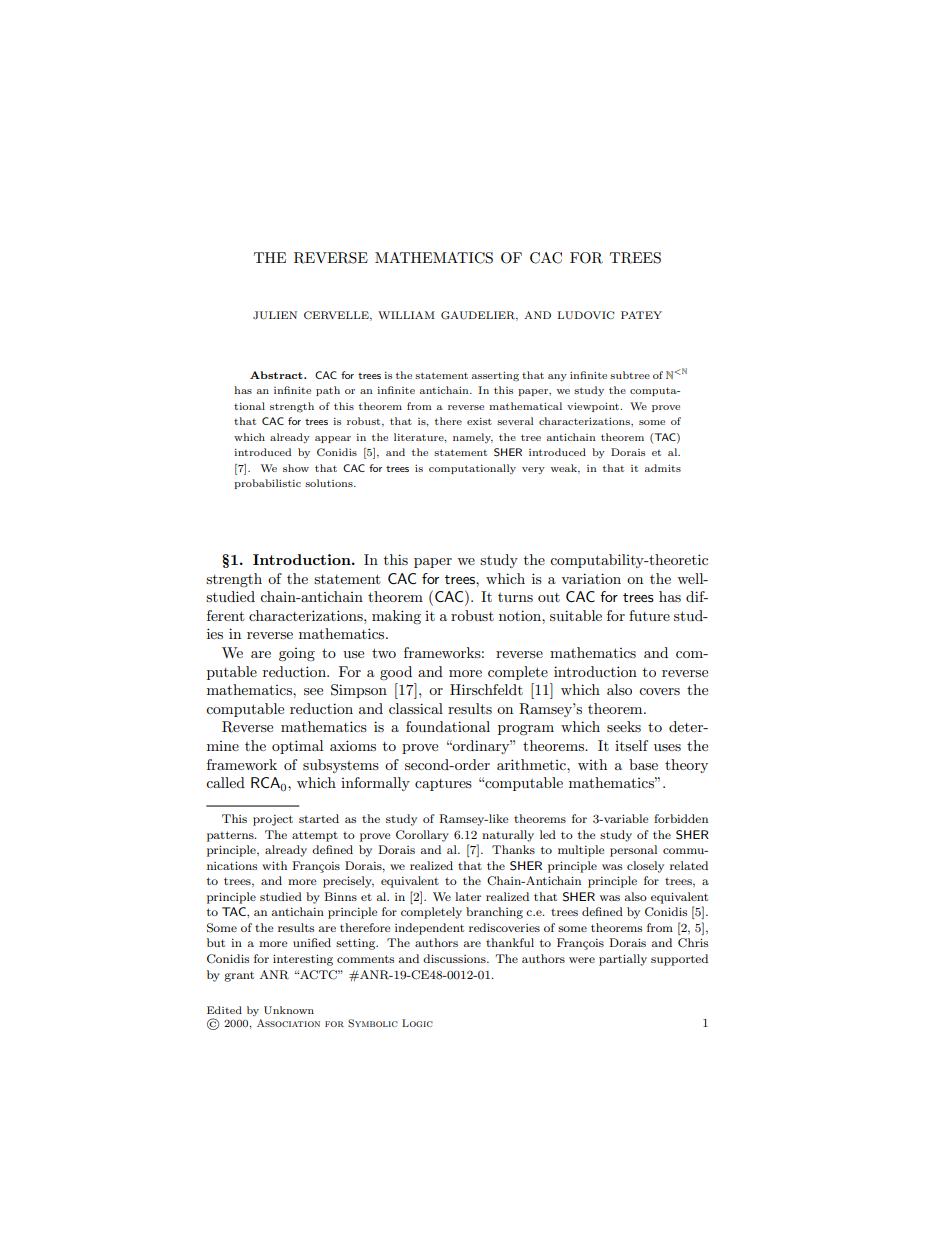  I want to click on called, so click(225, 782).
